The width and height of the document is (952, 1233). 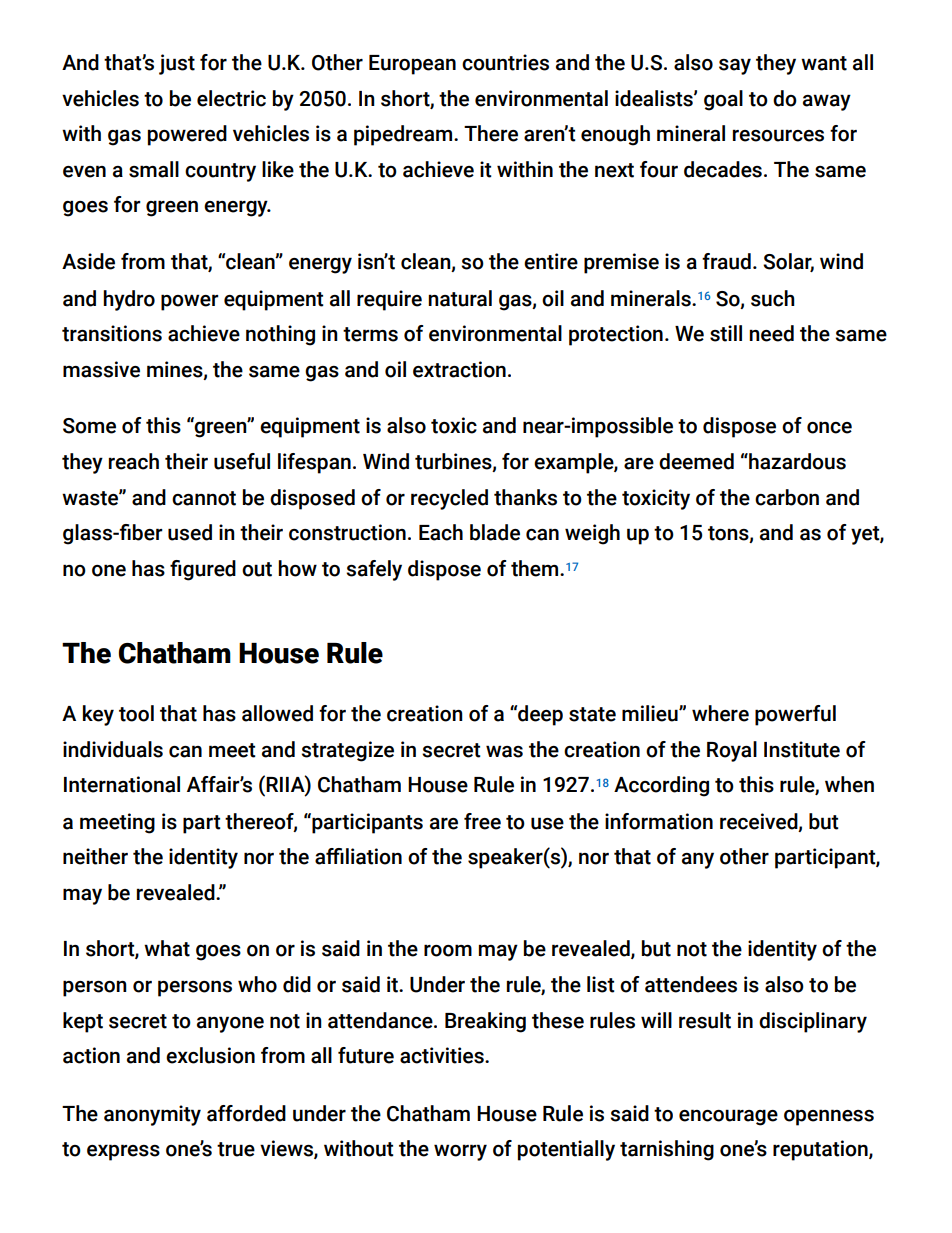 I want to click on free, so click(x=482, y=821).
